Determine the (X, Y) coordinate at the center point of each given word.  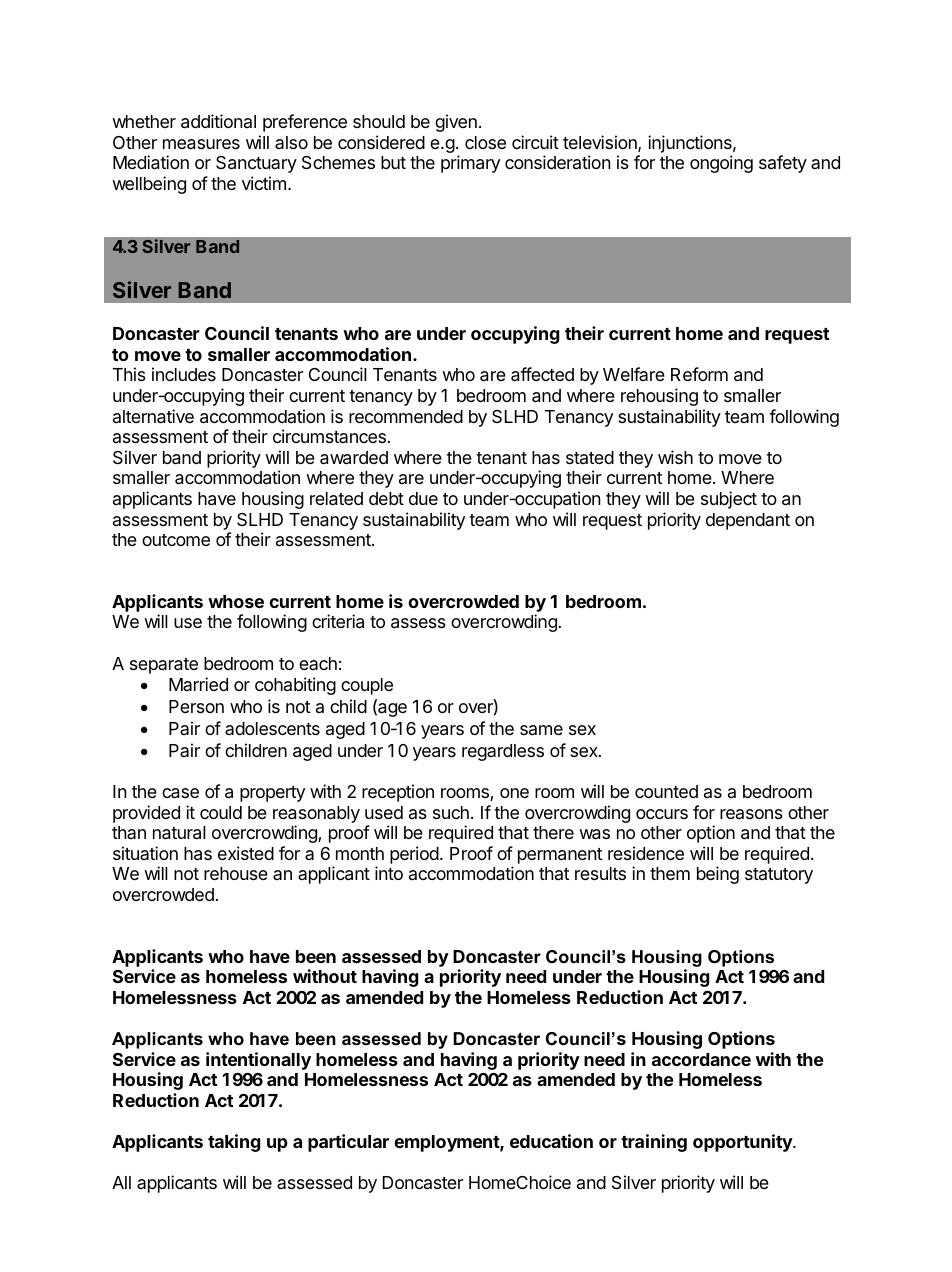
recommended (406, 416)
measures (201, 144)
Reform (699, 374)
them (670, 873)
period (414, 855)
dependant (748, 521)
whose (236, 601)
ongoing (721, 164)
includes (184, 374)
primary (470, 164)
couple (367, 686)
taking (234, 1143)
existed (246, 853)
